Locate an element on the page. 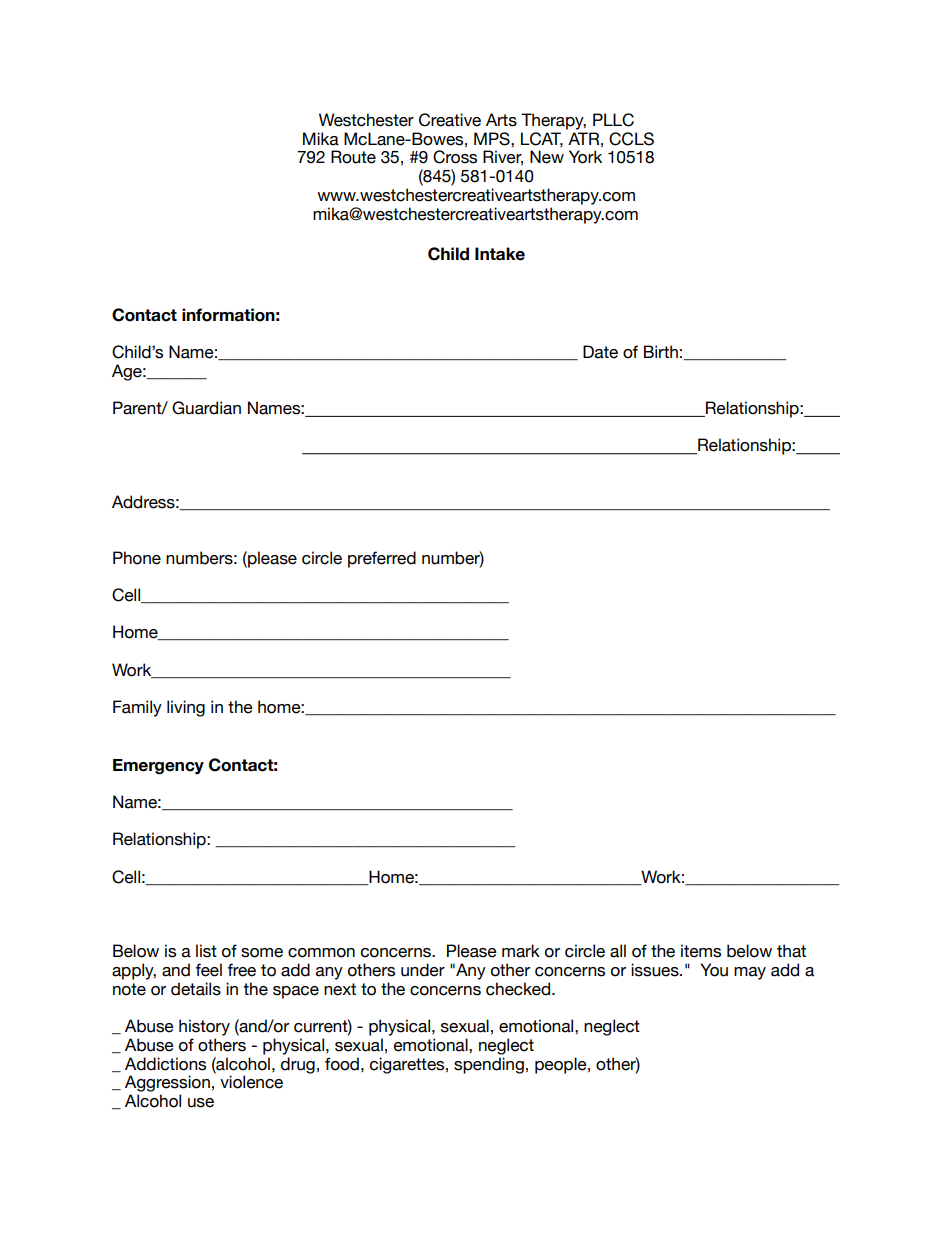 This page has width=952, height=1233. Guardian is located at coordinates (206, 408).
